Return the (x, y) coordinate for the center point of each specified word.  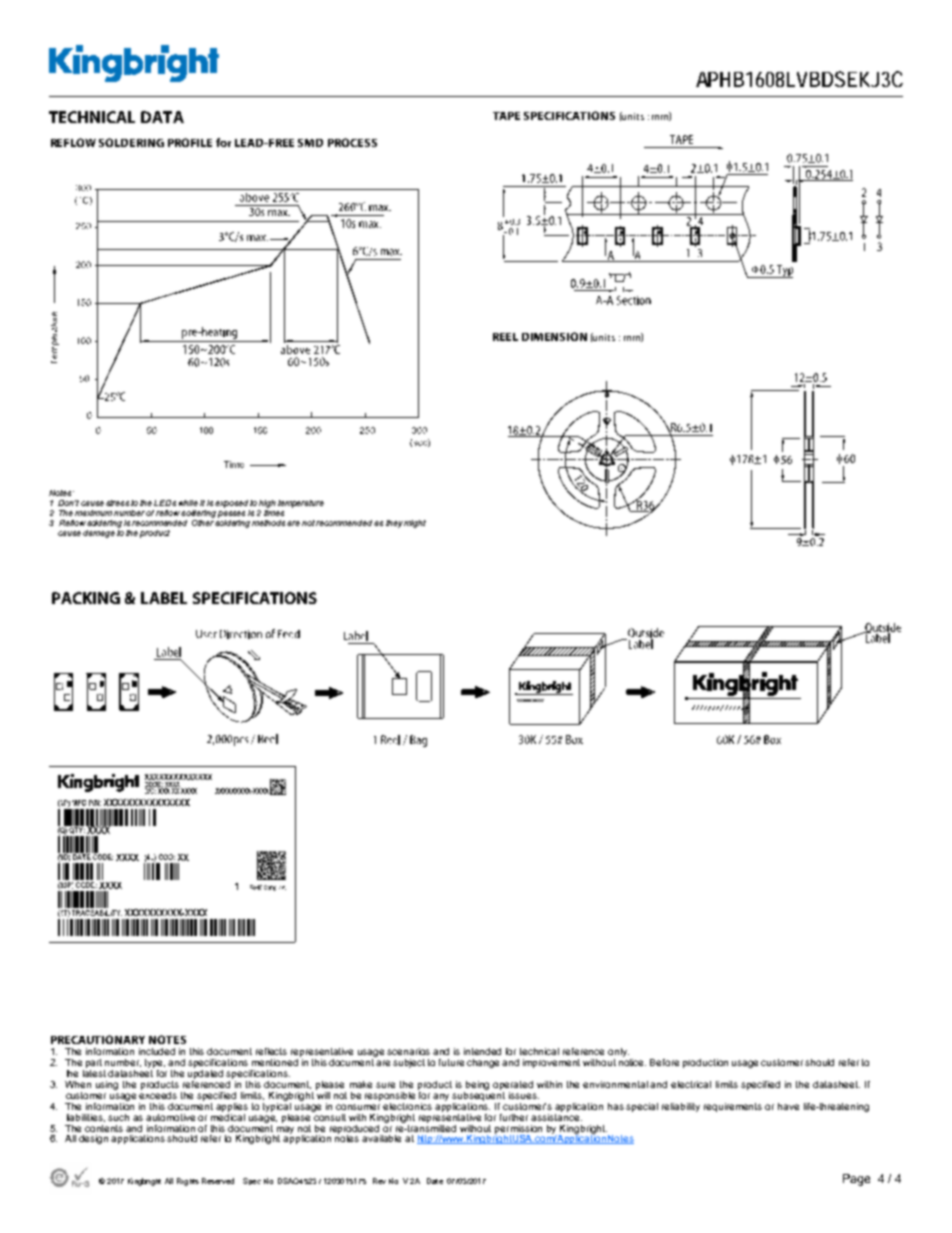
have (788, 1106)
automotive (170, 1117)
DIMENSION (554, 336)
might (415, 524)
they (394, 524)
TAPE (506, 116)
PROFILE (190, 142)
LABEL (164, 598)
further (514, 1117)
